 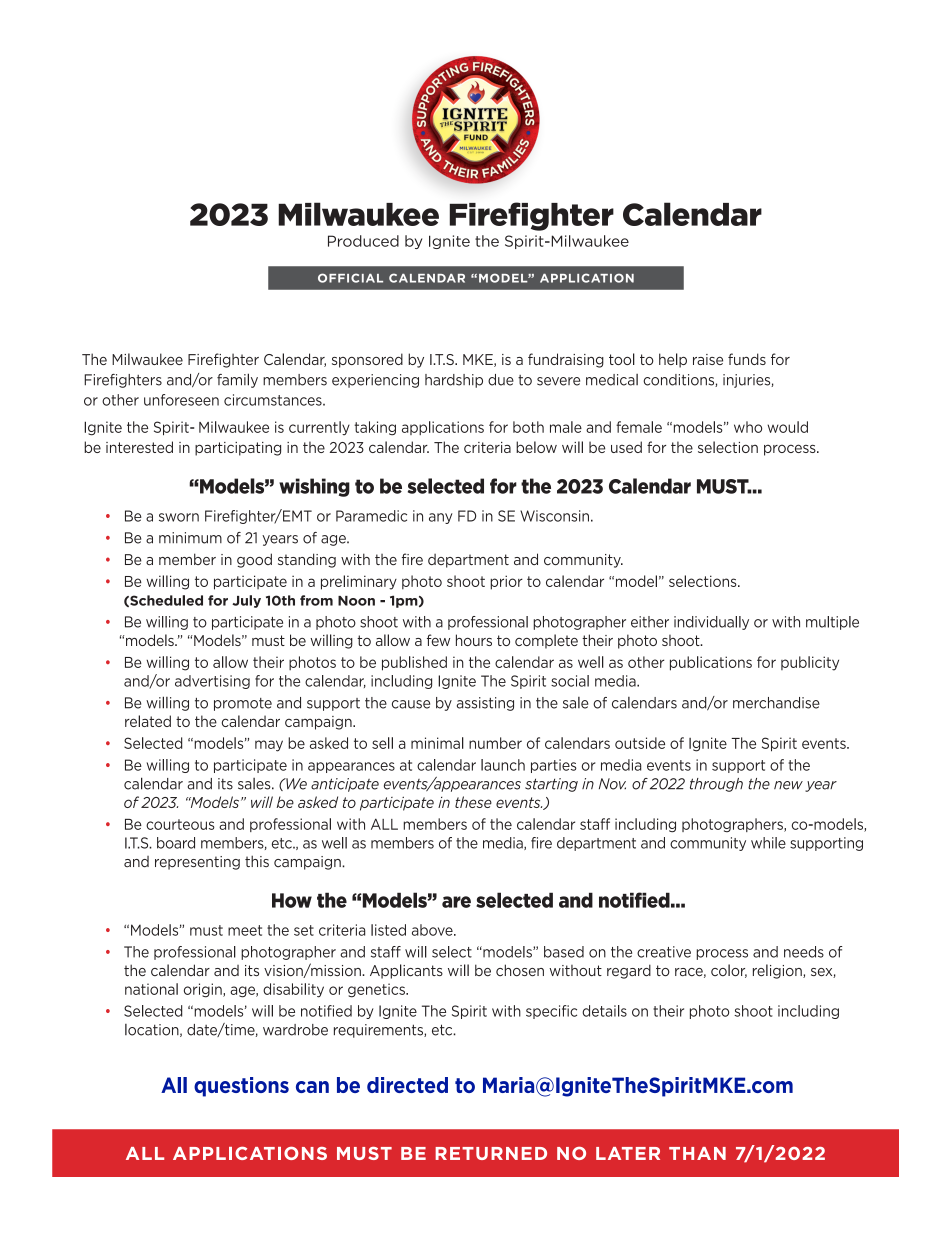 What do you see at coordinates (747, 359) in the screenshot?
I see `funds` at bounding box center [747, 359].
